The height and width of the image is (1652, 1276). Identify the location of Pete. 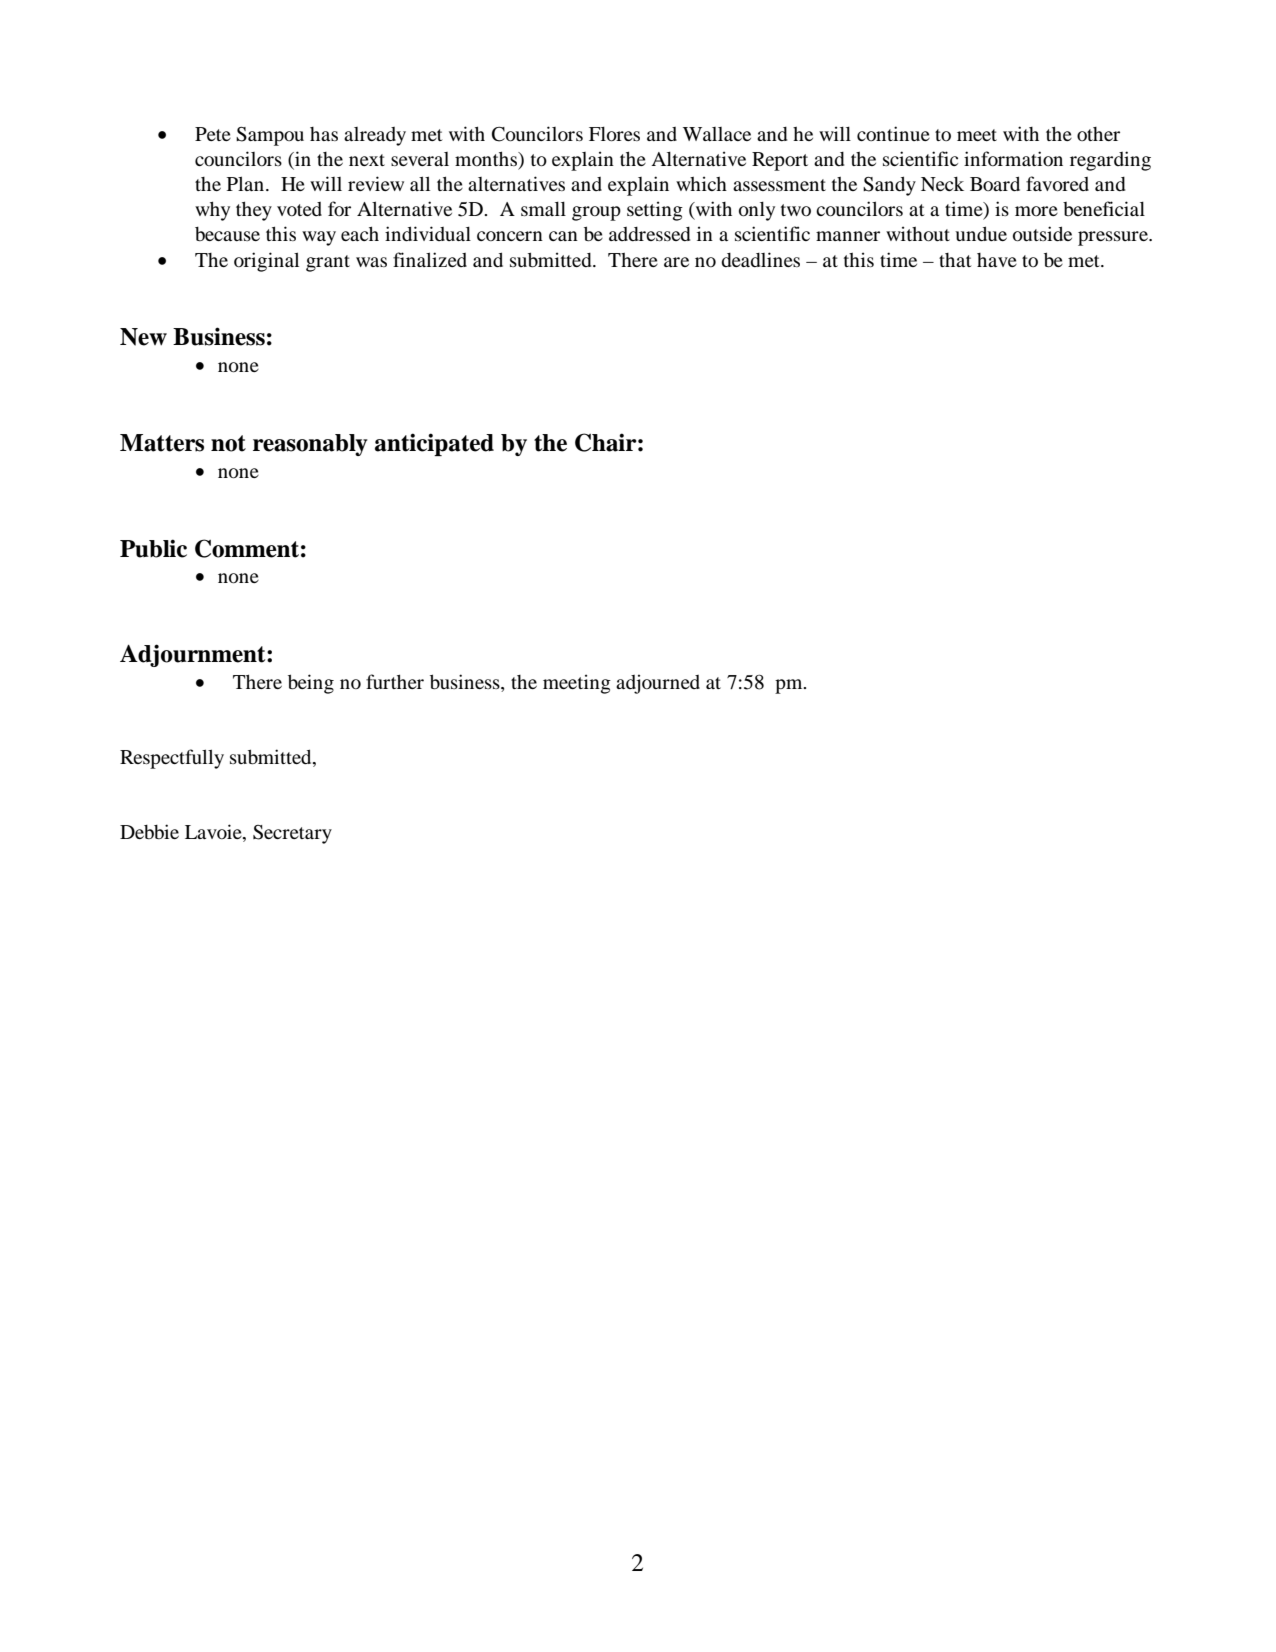
(213, 134).
